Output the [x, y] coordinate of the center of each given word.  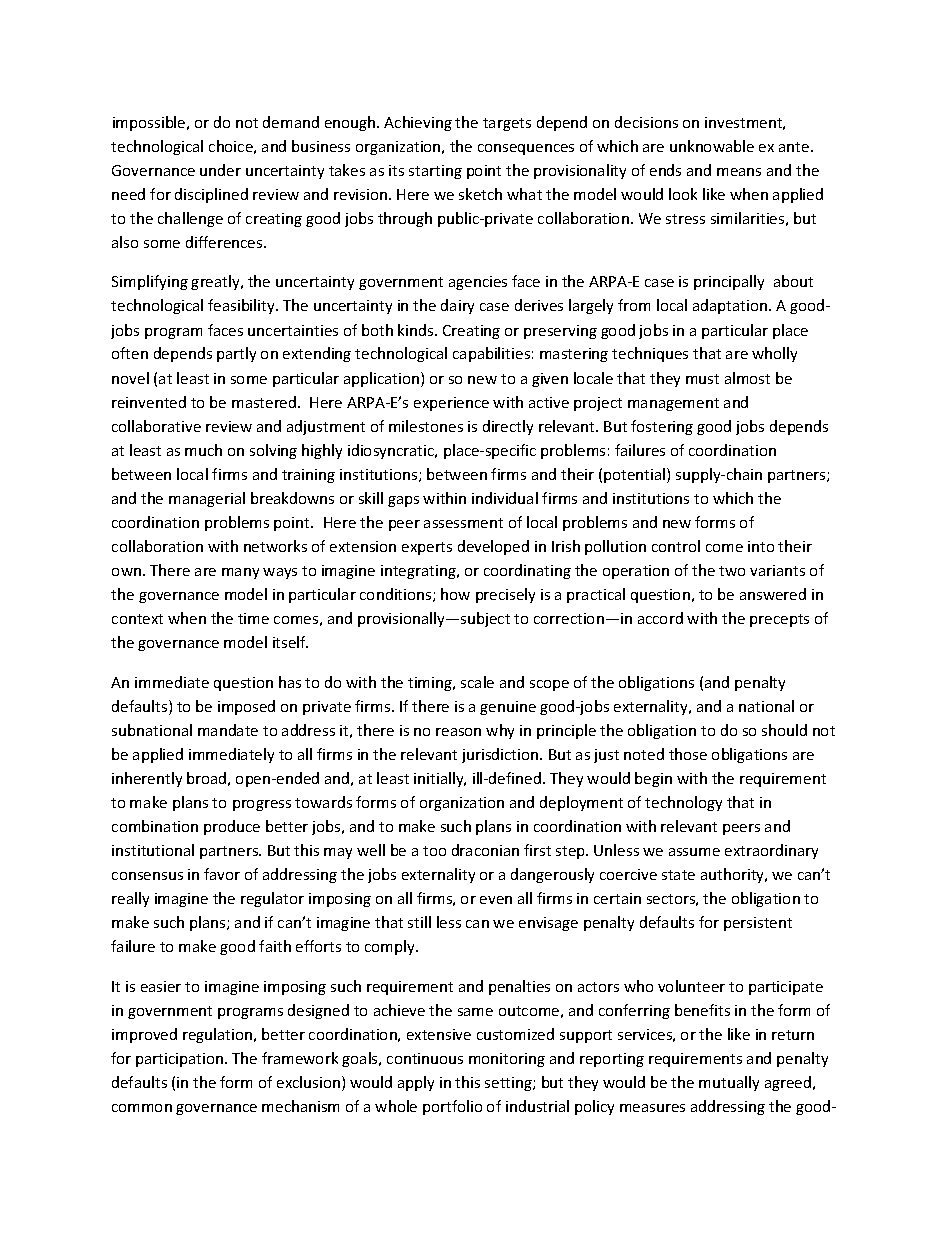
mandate [228, 730]
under [220, 170]
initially [440, 779]
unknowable [712, 146]
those [688, 754]
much [203, 450]
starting [435, 172]
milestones [426, 426]
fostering [662, 427]
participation [181, 1060]
